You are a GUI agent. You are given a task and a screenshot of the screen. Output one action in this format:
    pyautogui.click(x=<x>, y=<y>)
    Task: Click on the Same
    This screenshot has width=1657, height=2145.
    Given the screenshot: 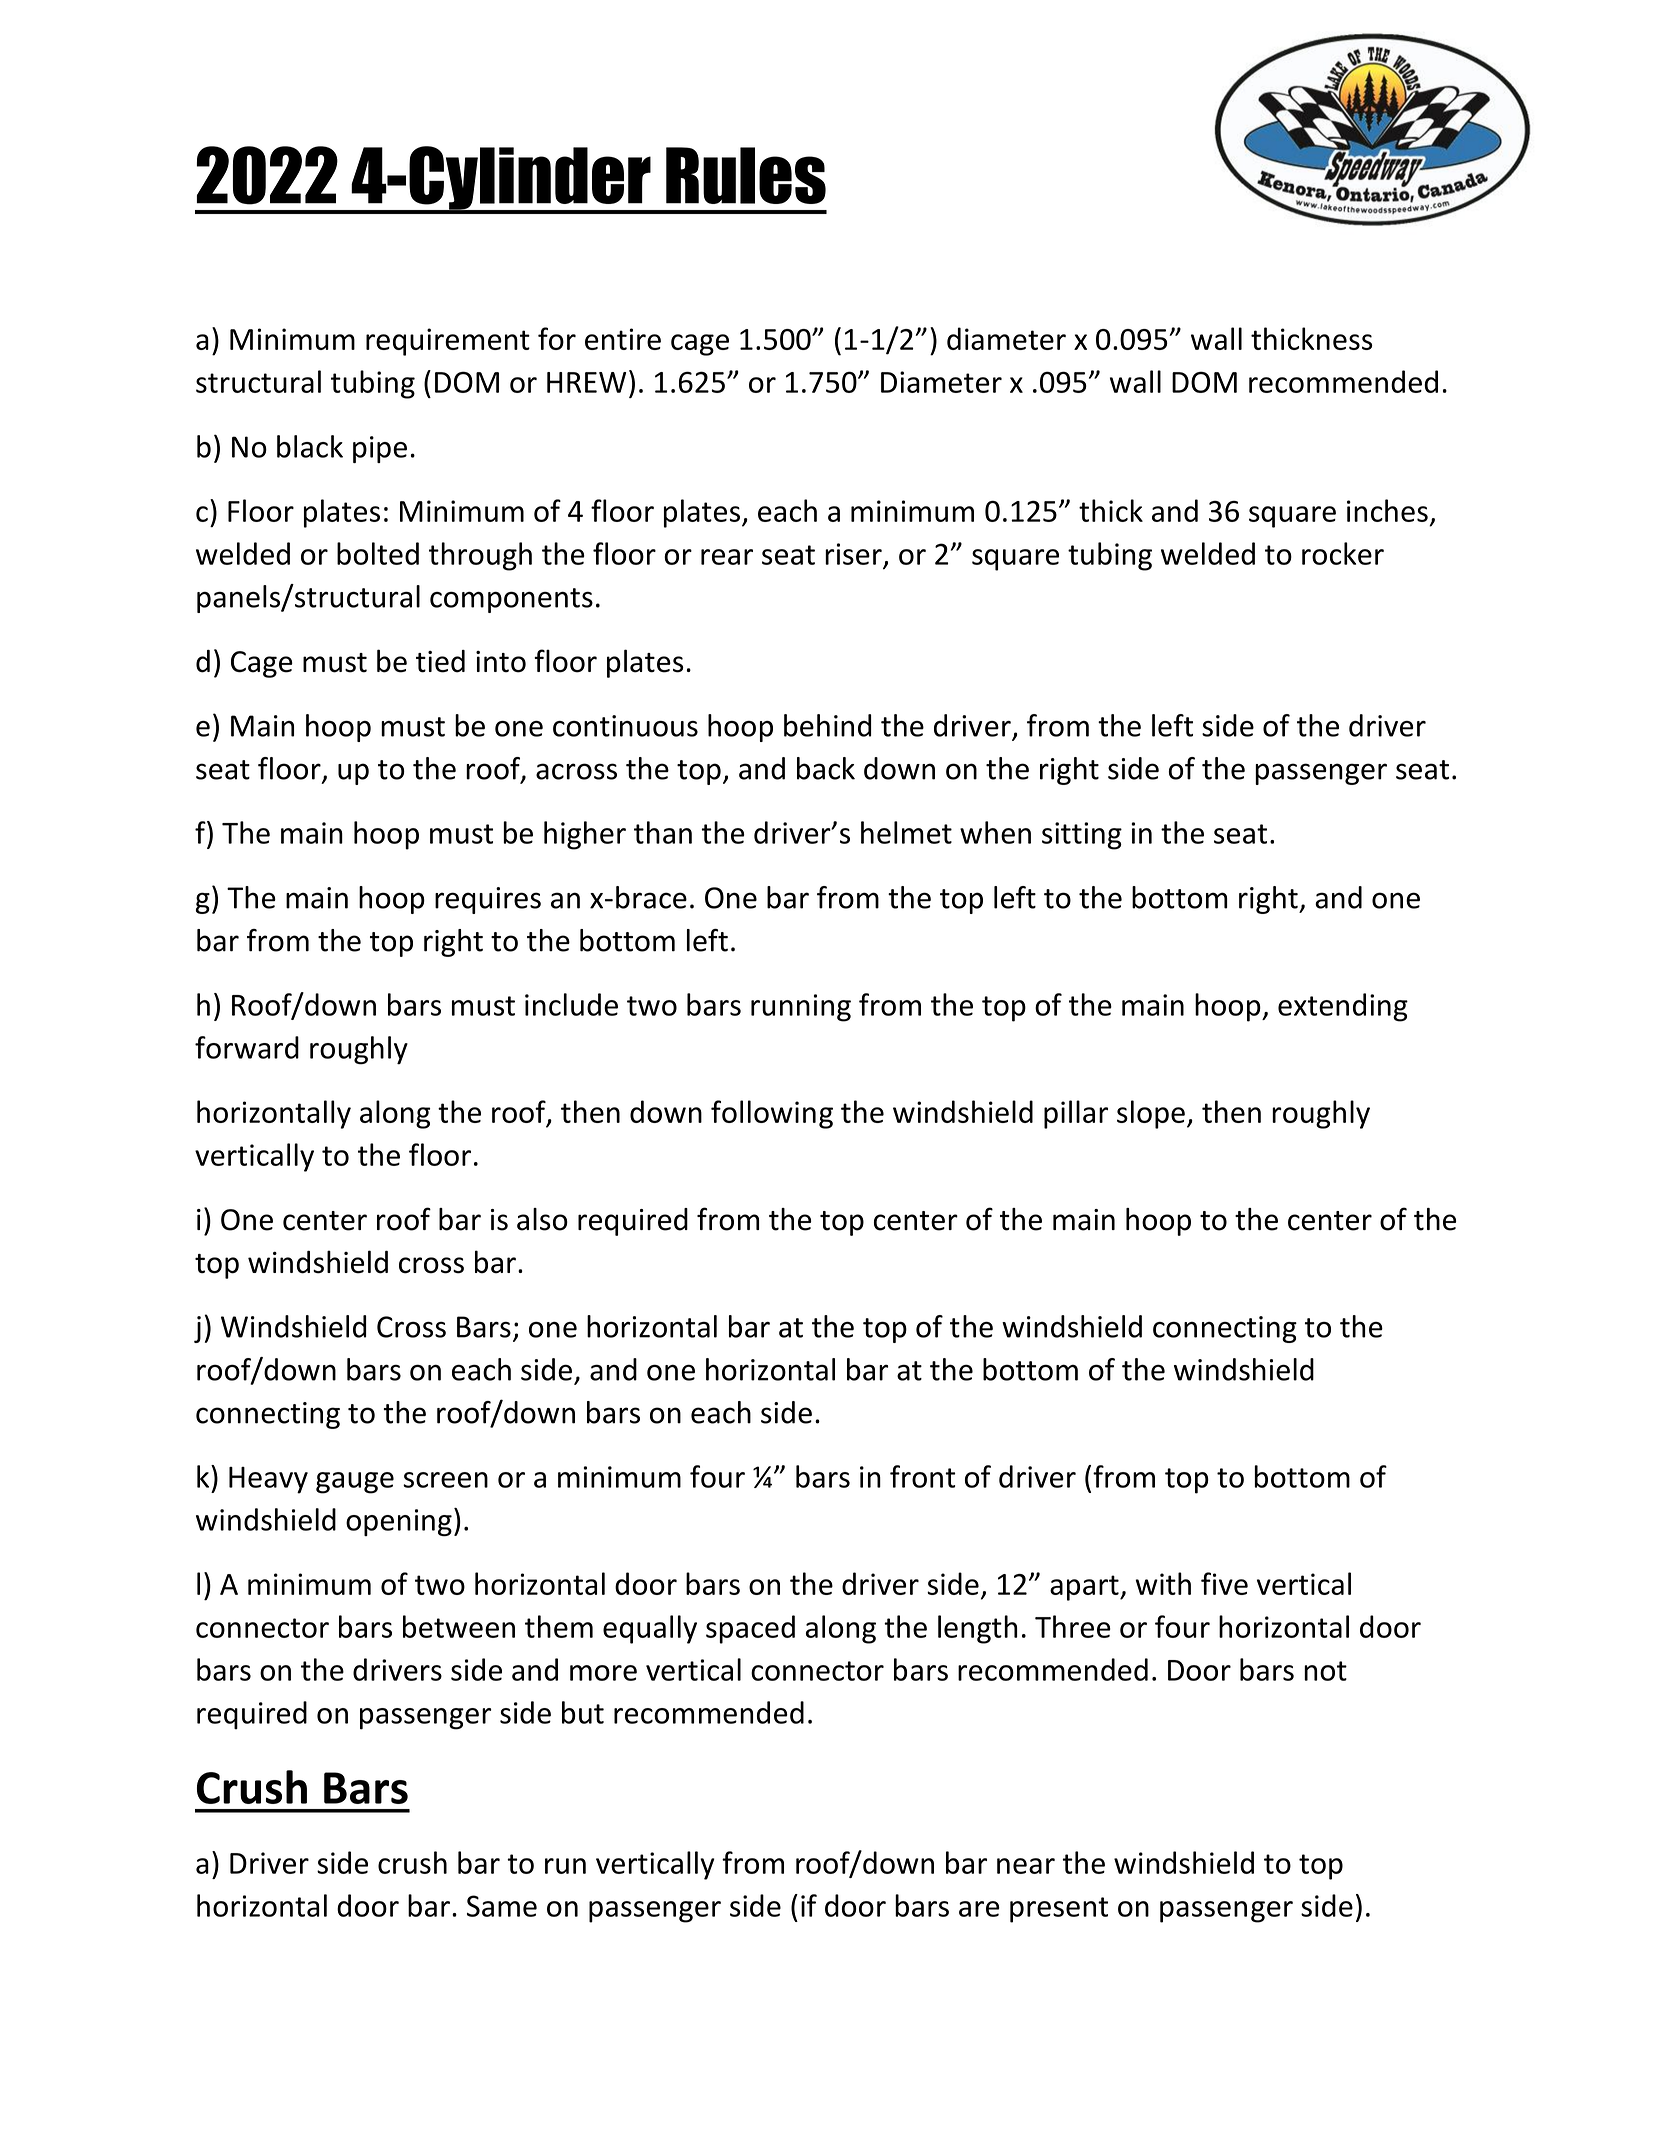 What is the action you would take?
    pyautogui.click(x=502, y=1906)
